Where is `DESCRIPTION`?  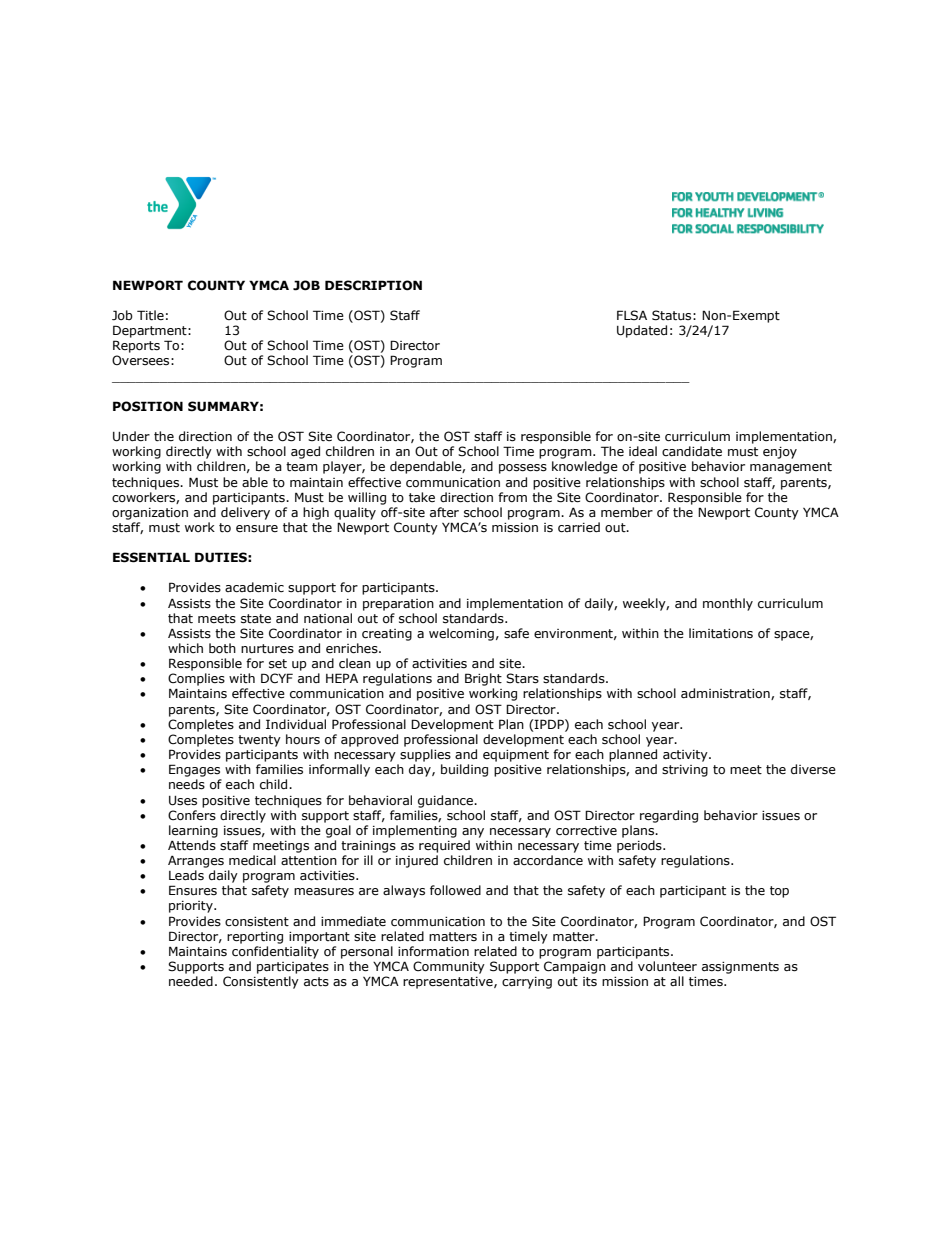
DESCRIPTION is located at coordinates (373, 285).
